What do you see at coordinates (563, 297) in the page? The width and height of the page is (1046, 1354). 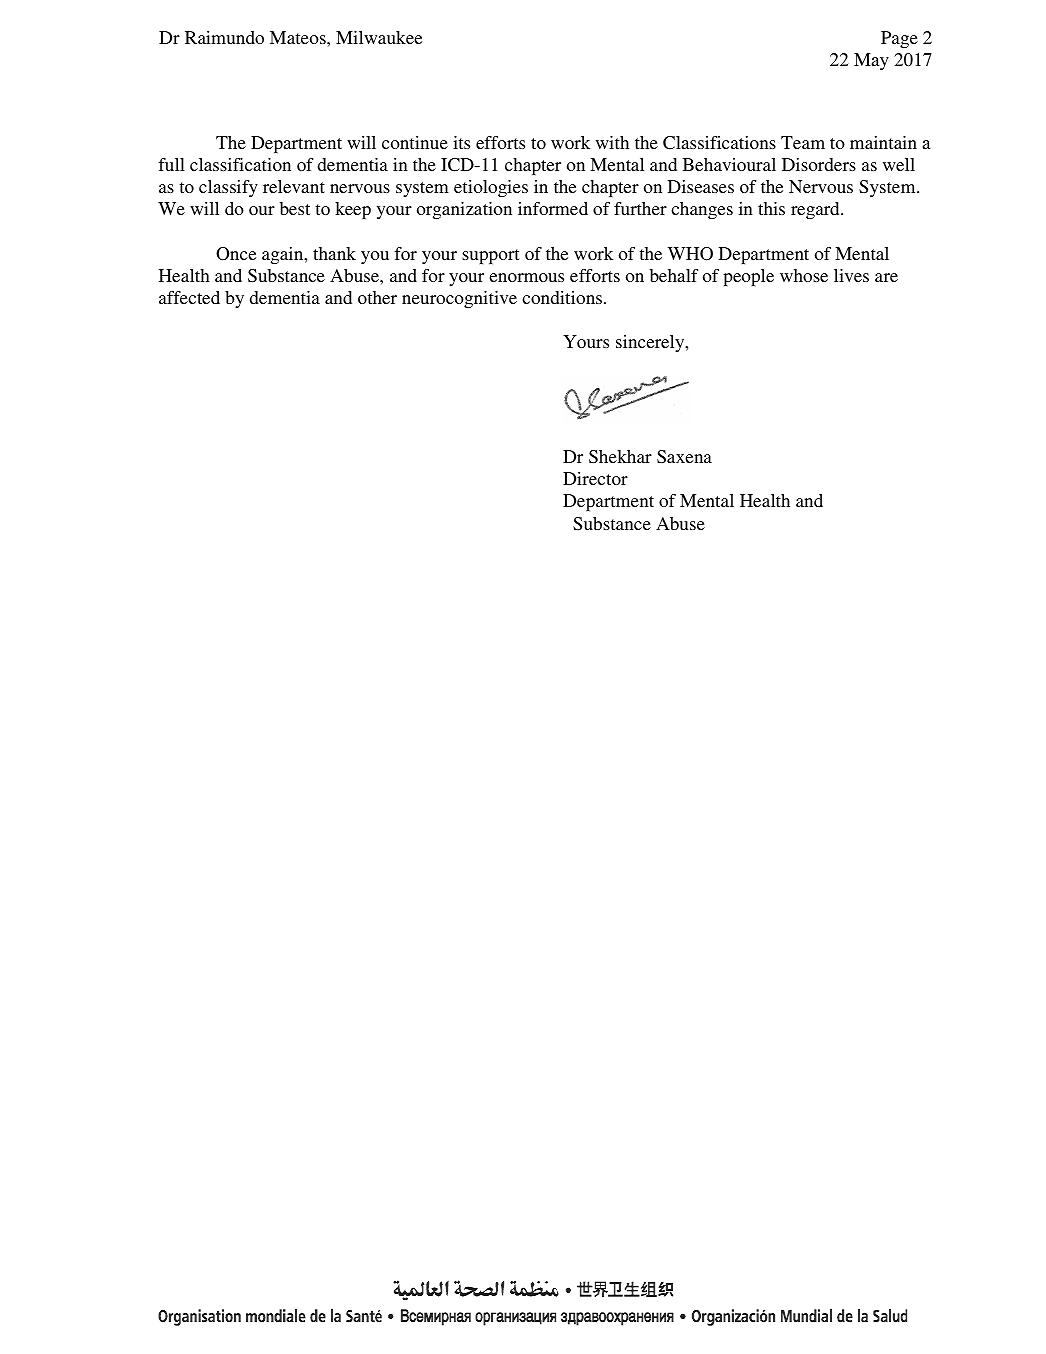 I see `conditions` at bounding box center [563, 297].
